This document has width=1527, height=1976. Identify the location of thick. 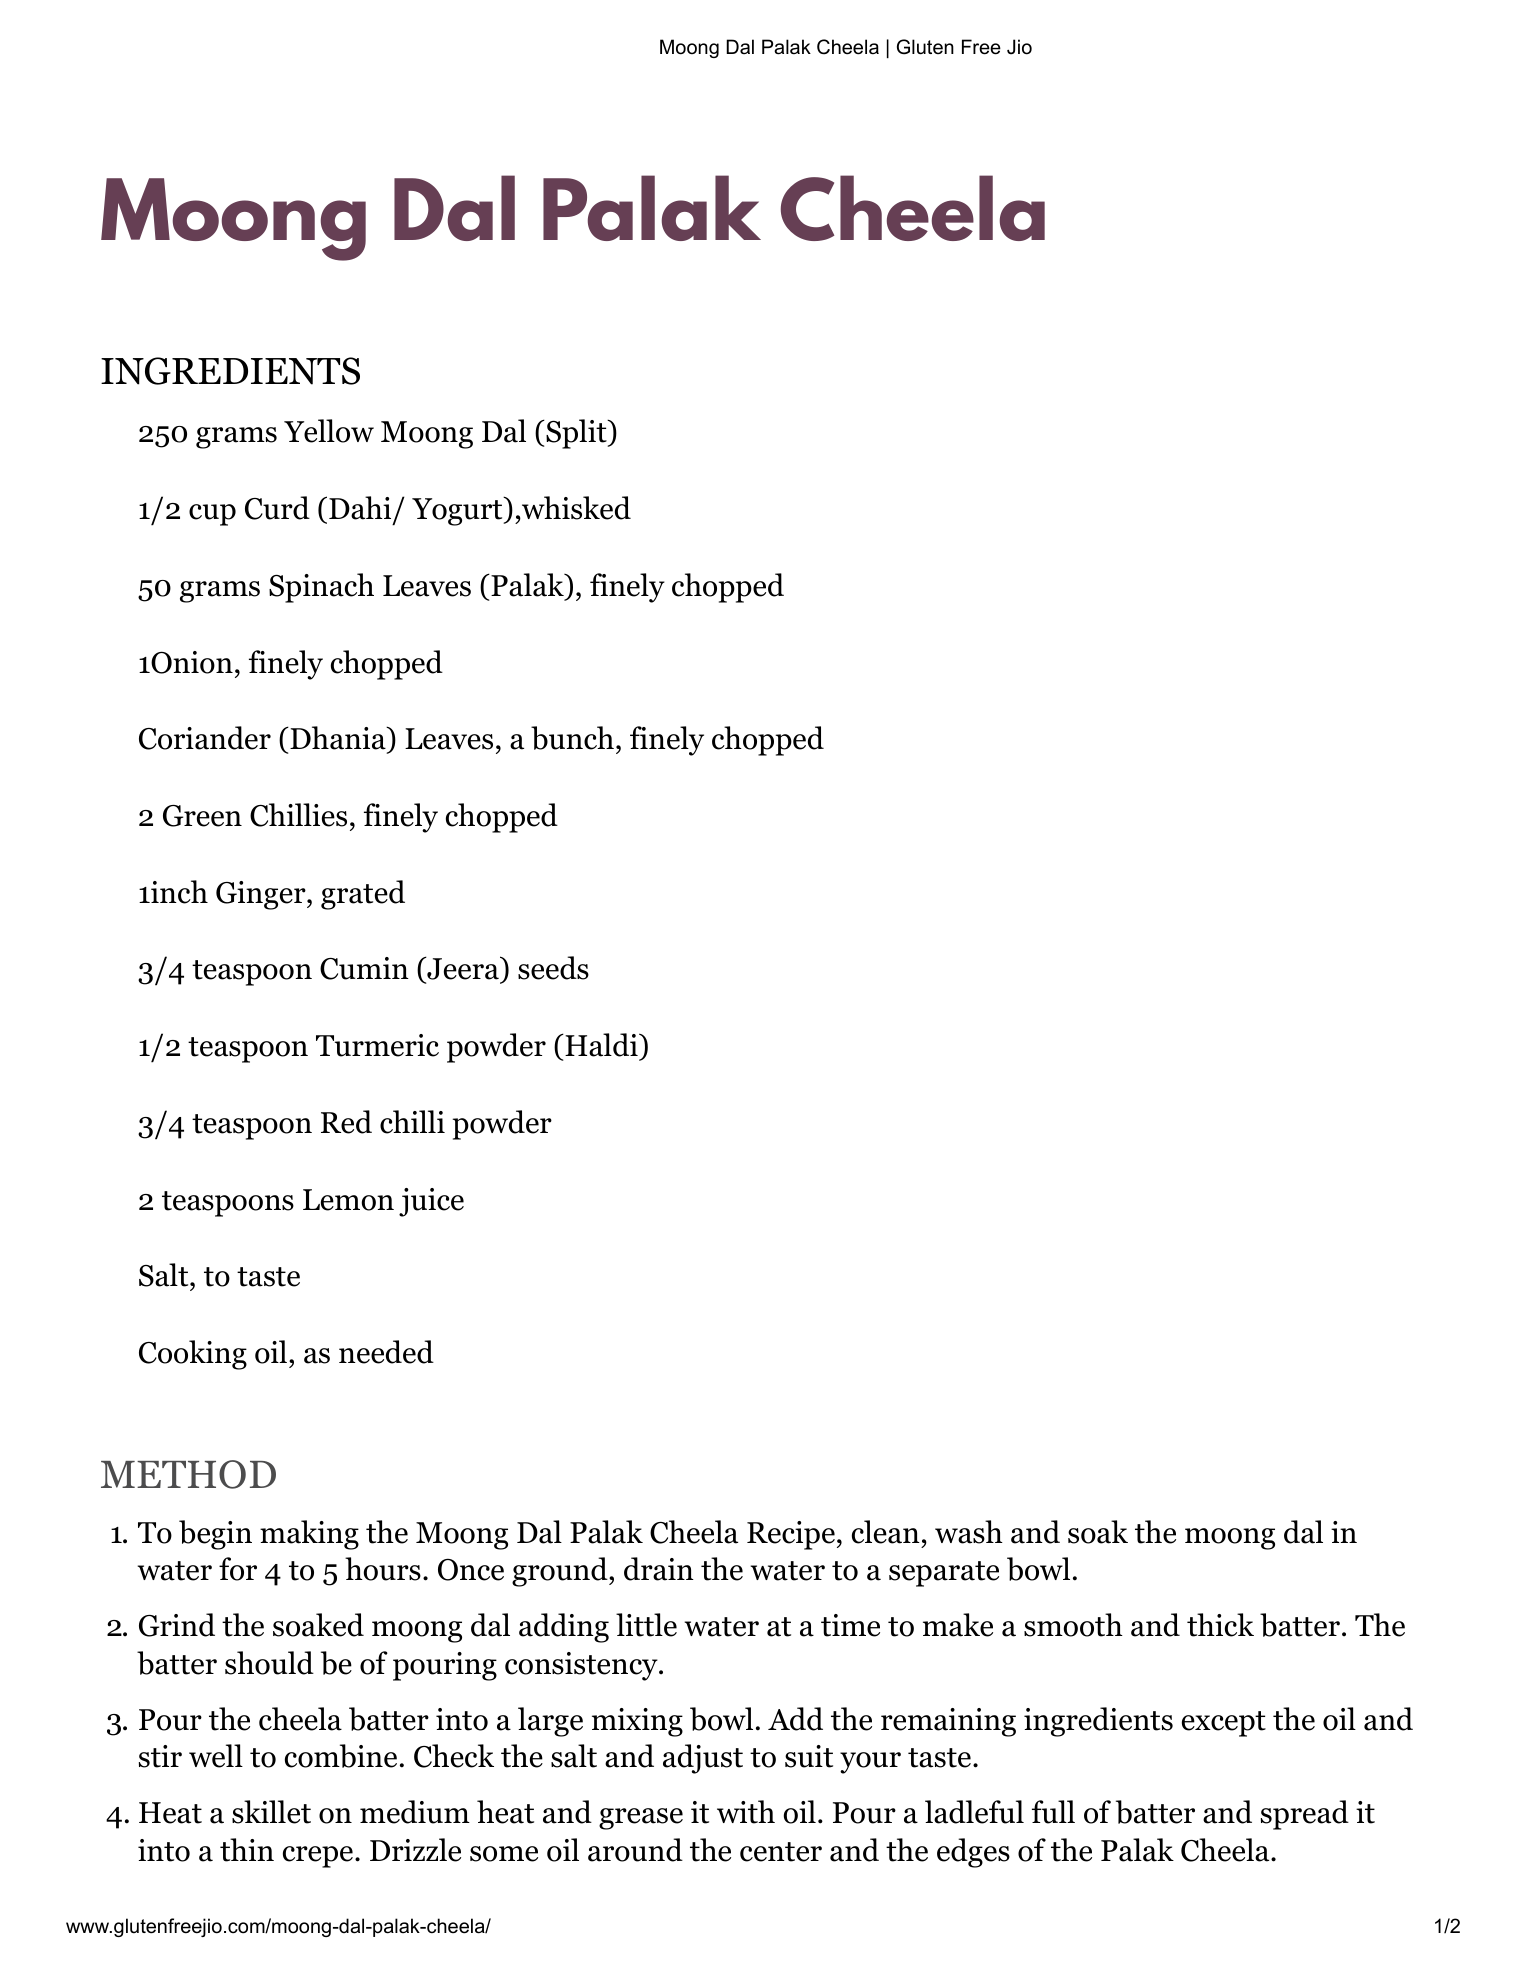
(1220, 1625).
